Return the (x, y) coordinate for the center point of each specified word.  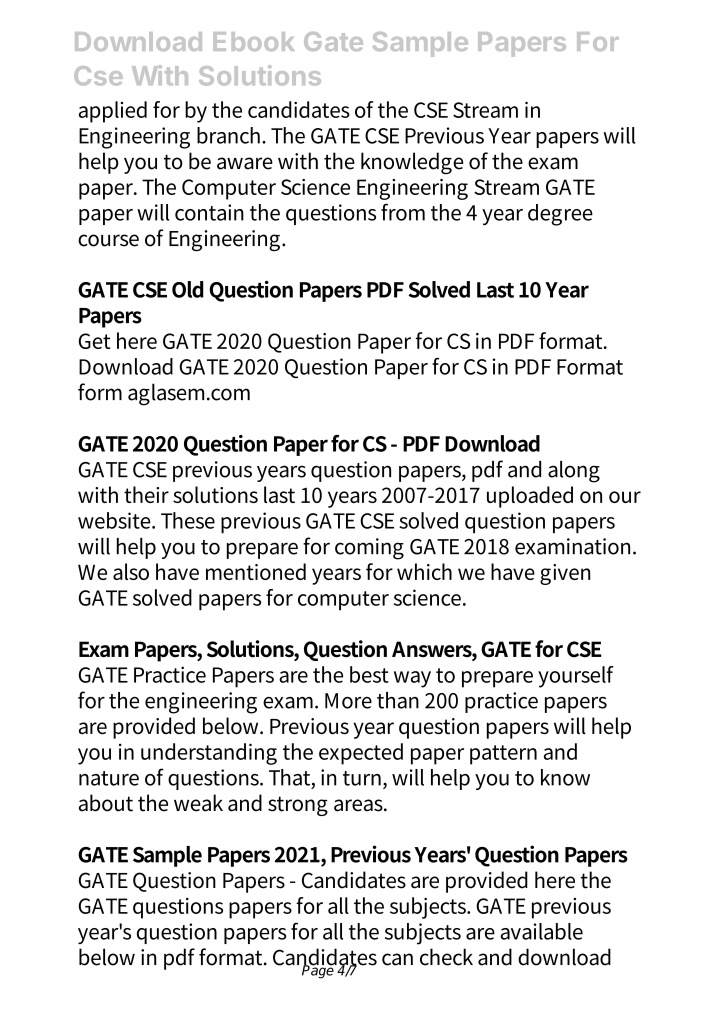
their (146, 494)
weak (198, 803)
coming (369, 549)
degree (560, 215)
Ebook (253, 41)
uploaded (530, 497)
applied (113, 112)
